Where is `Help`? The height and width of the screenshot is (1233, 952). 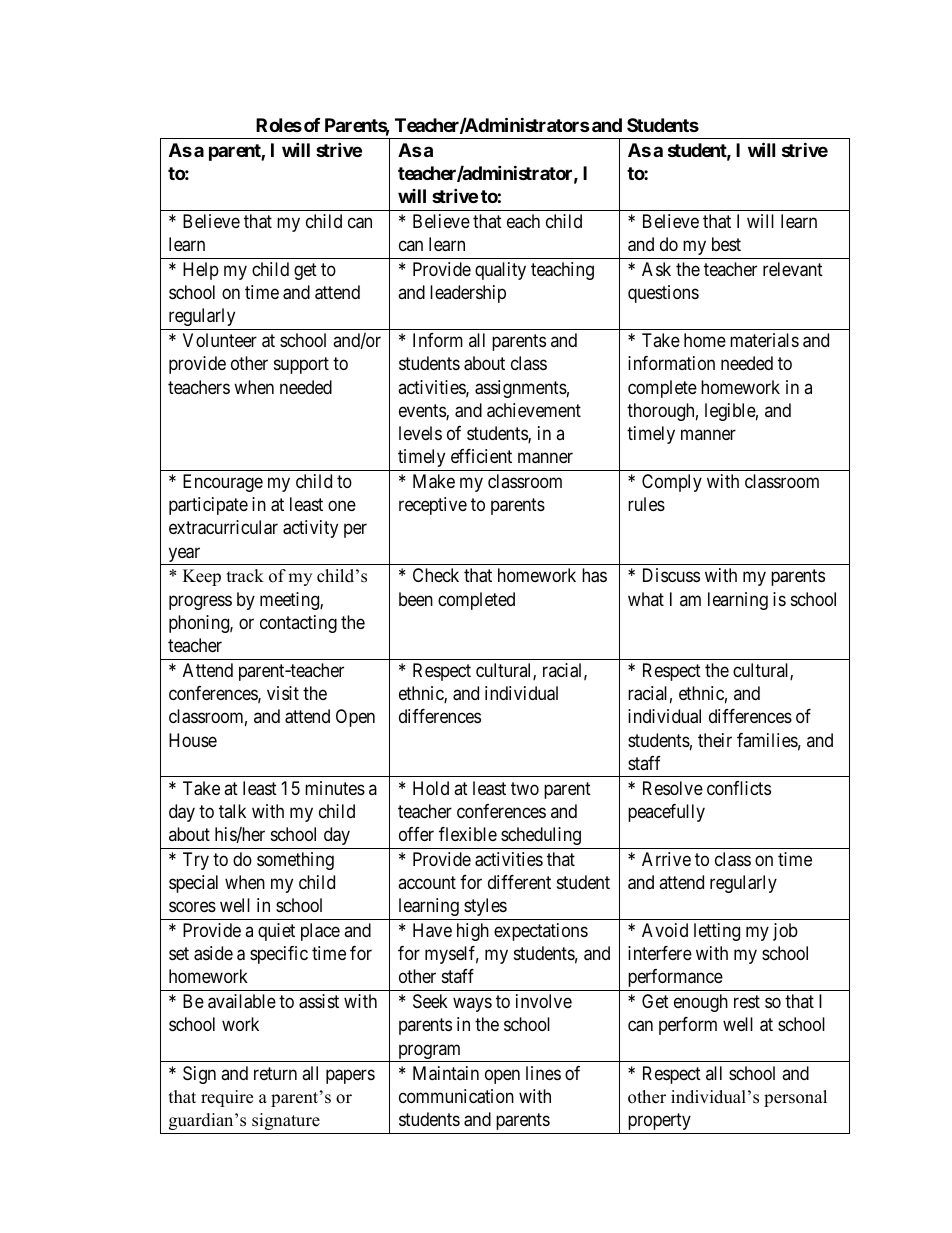 Help is located at coordinates (201, 271).
